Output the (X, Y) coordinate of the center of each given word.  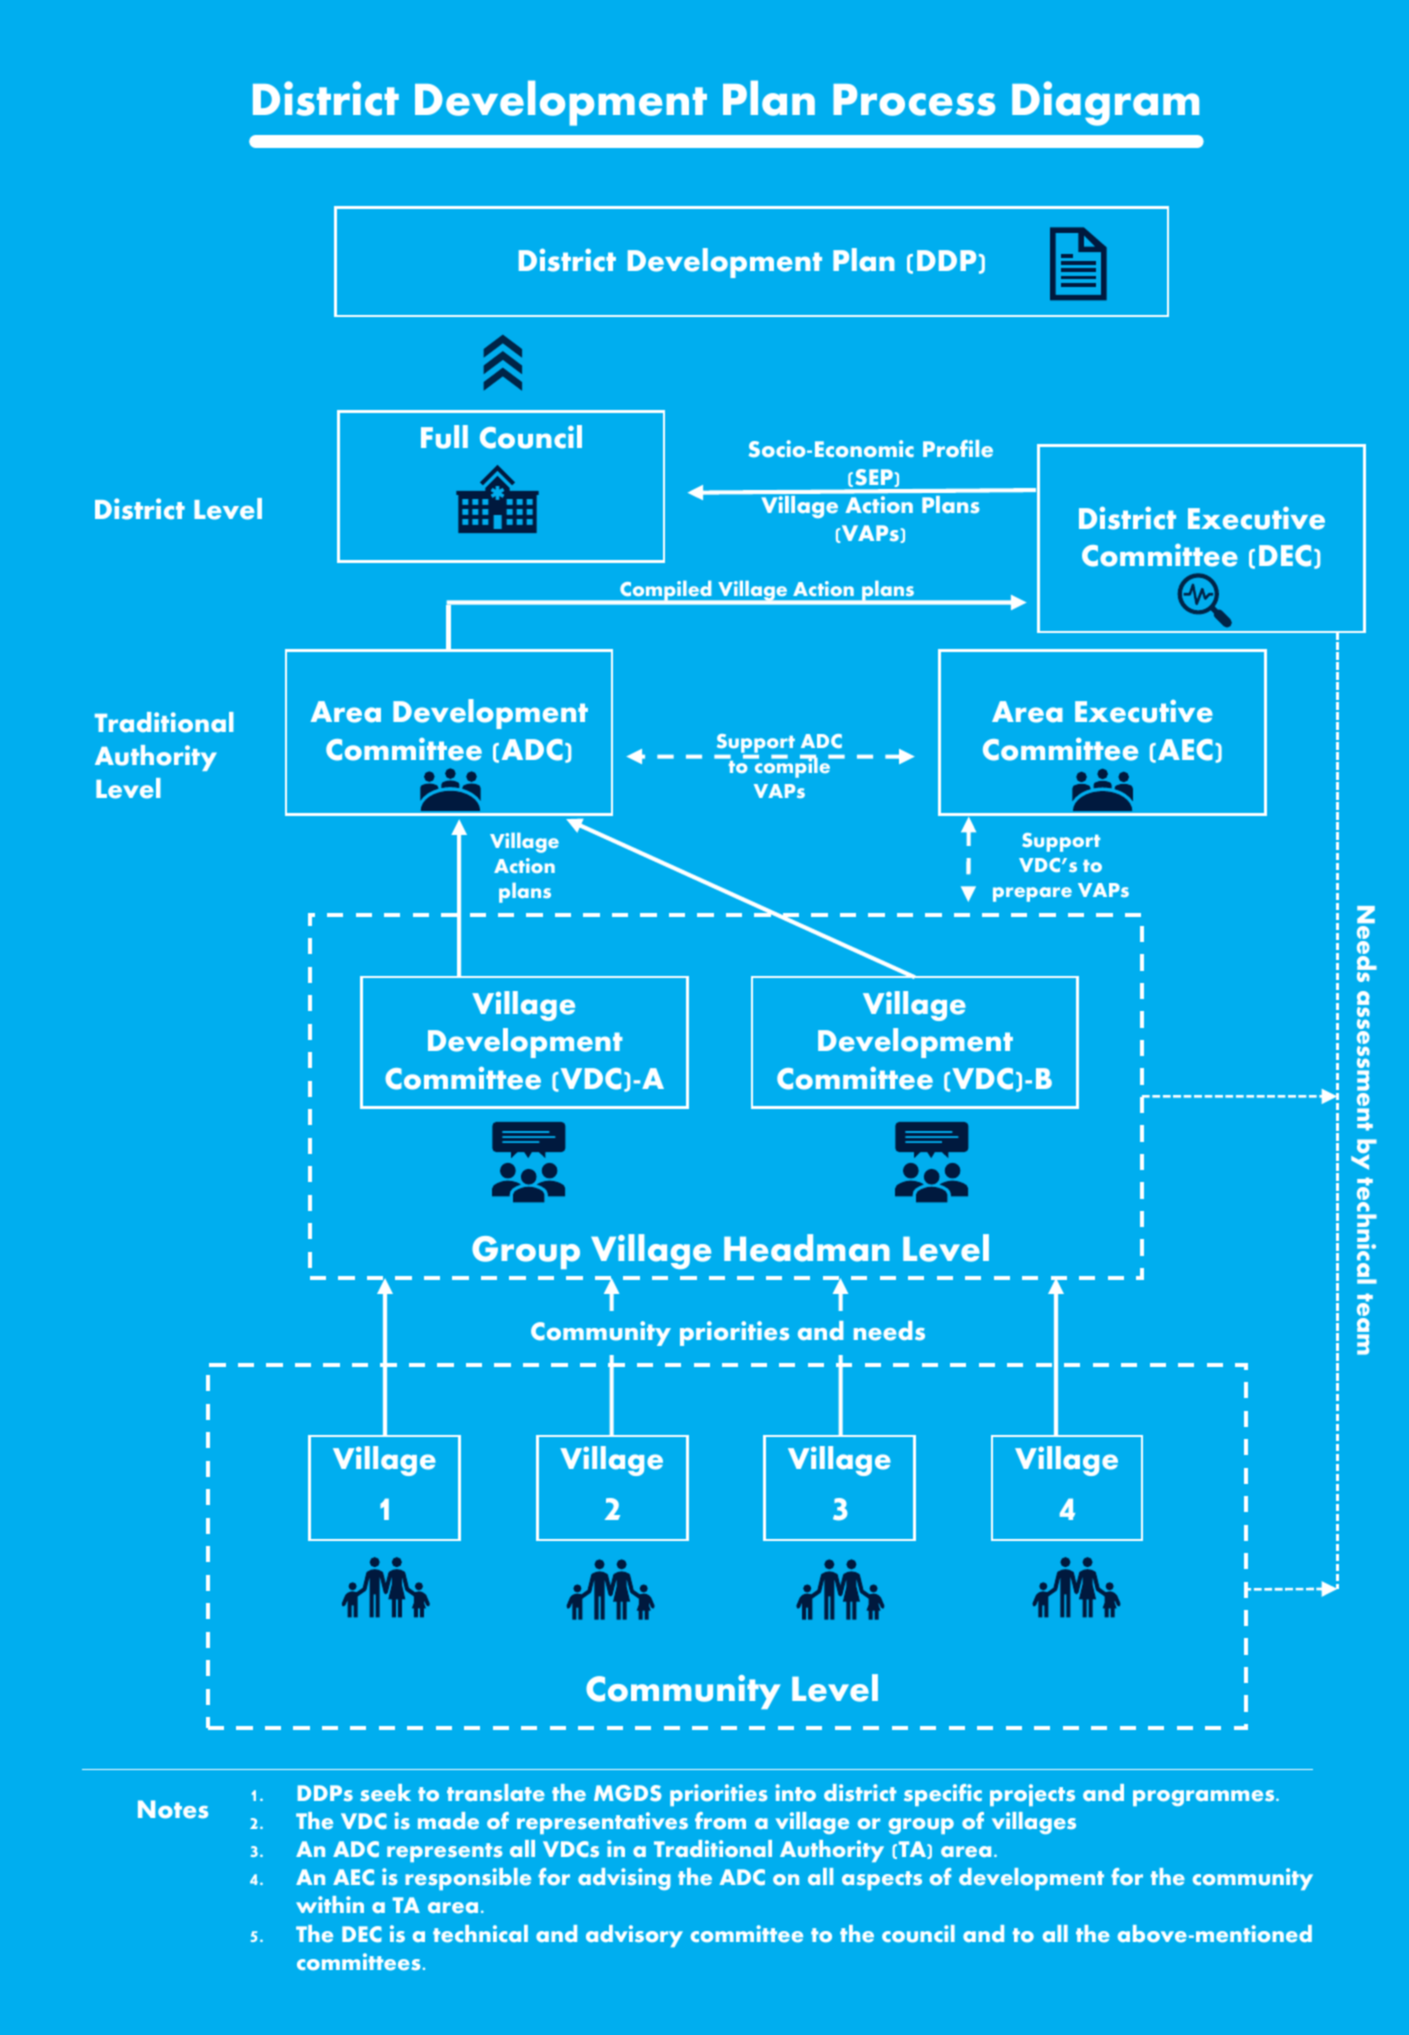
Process (914, 100)
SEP (874, 477)
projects (1032, 1795)
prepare (1032, 894)
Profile (958, 449)
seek (385, 1793)
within (330, 1904)
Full (444, 437)
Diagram (1105, 103)
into (796, 1792)
